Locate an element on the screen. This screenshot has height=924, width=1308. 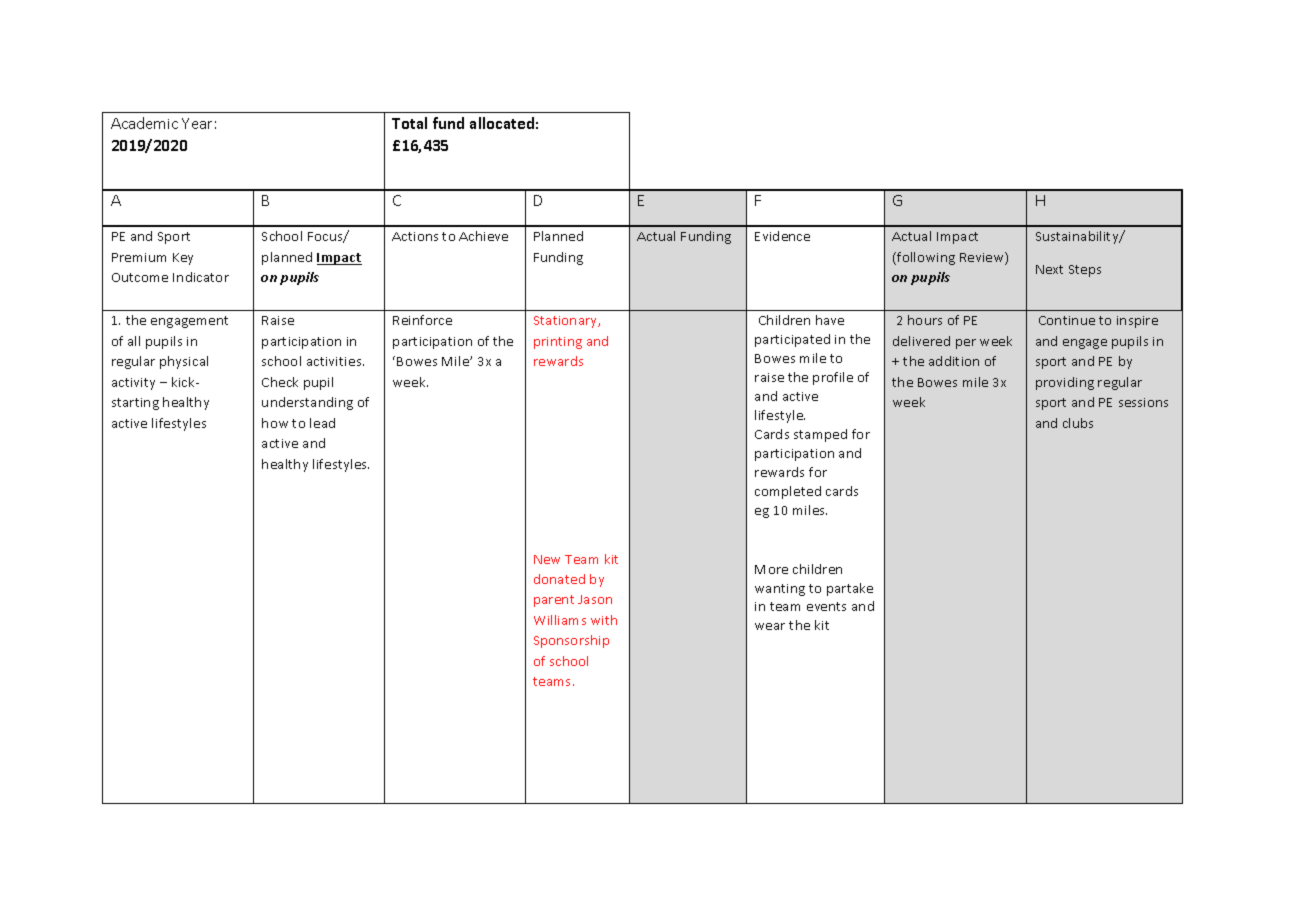
events is located at coordinates (826, 606).
